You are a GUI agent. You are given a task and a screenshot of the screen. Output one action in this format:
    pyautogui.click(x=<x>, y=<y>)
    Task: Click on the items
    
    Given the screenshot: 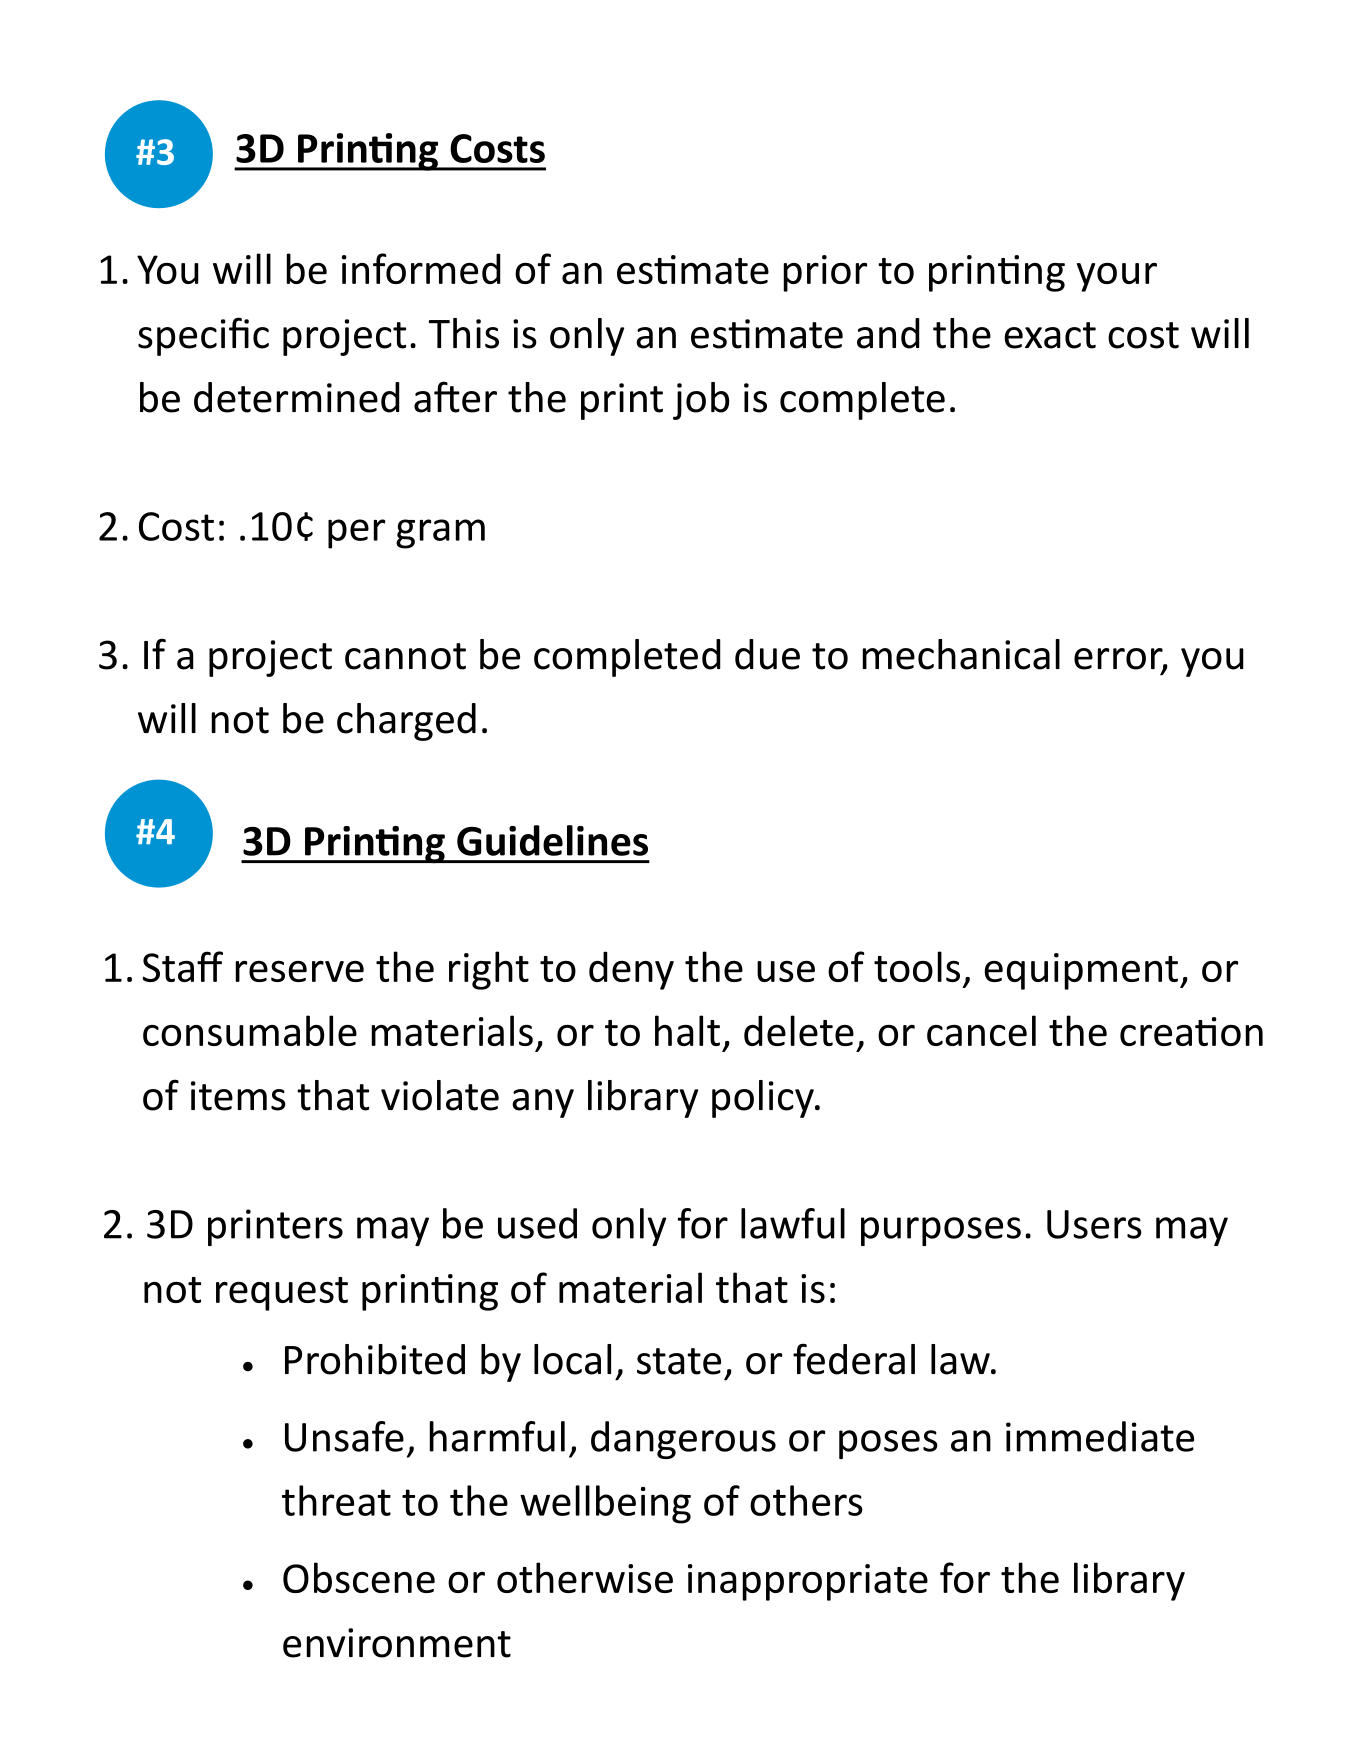 What is the action you would take?
    pyautogui.click(x=238, y=1096)
